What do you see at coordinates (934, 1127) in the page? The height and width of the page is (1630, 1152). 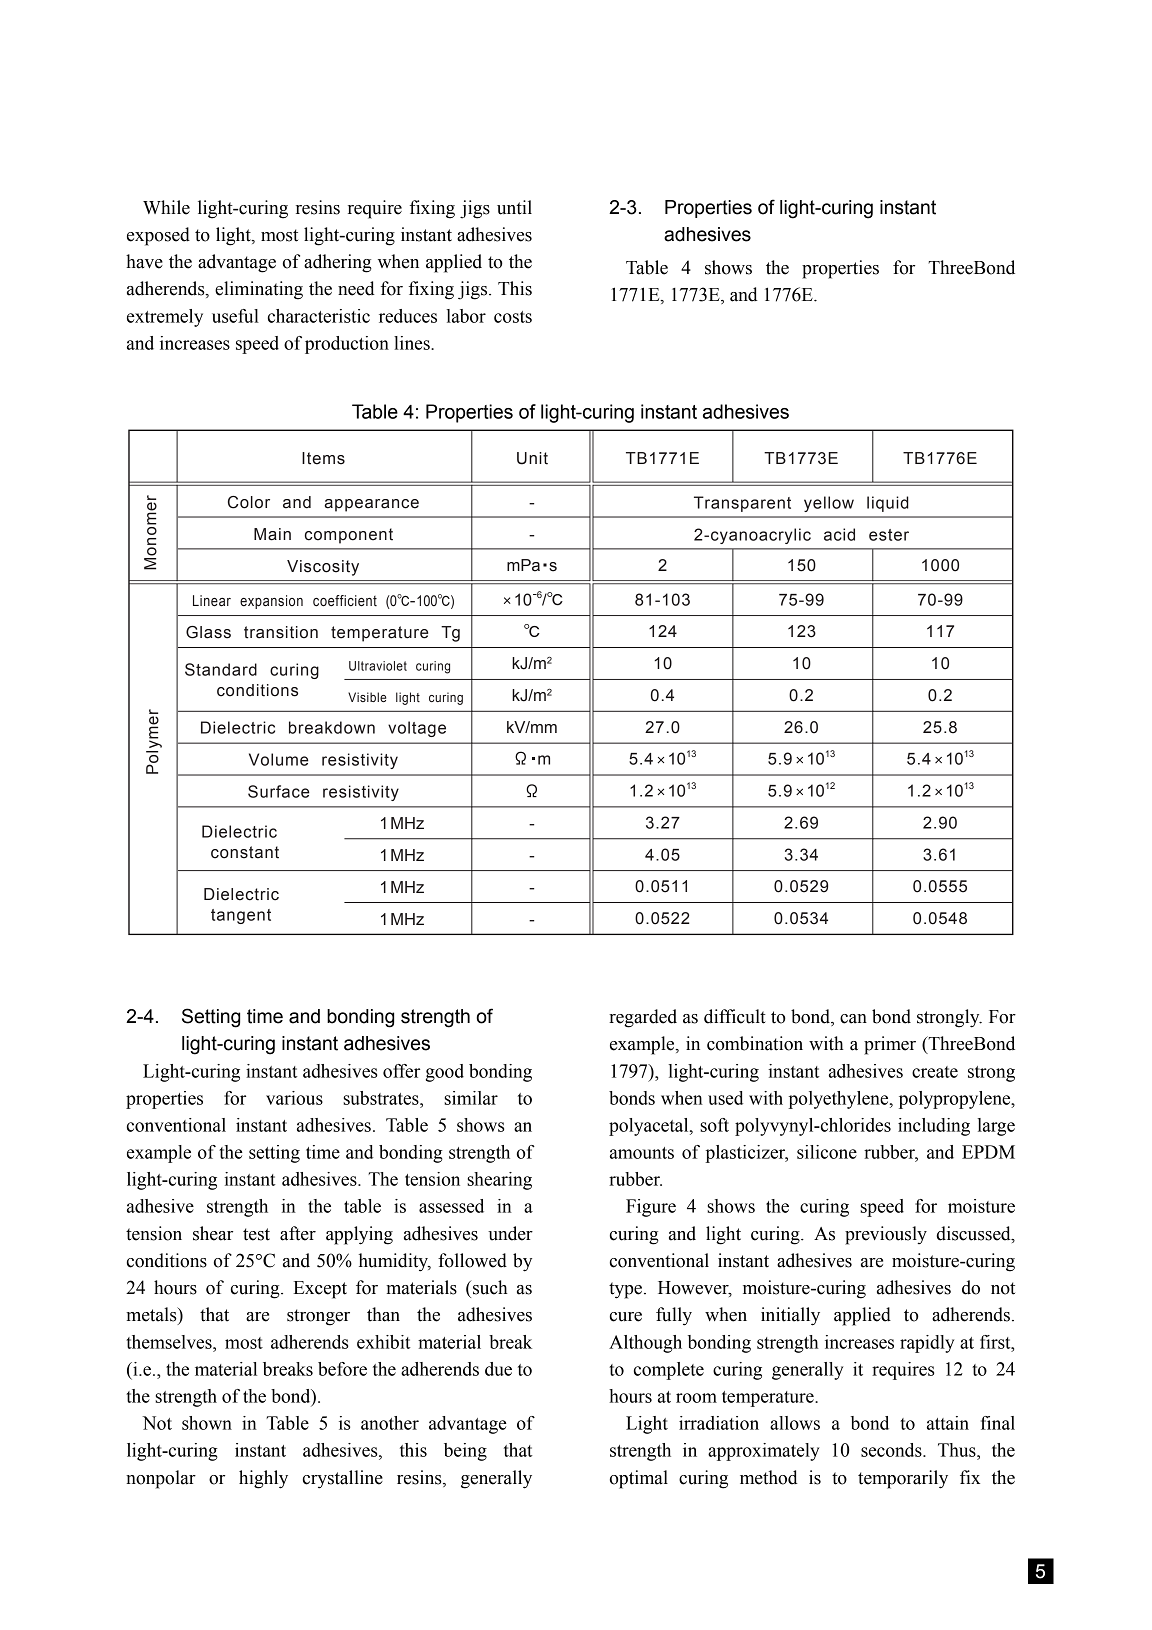 I see `including` at bounding box center [934, 1127].
